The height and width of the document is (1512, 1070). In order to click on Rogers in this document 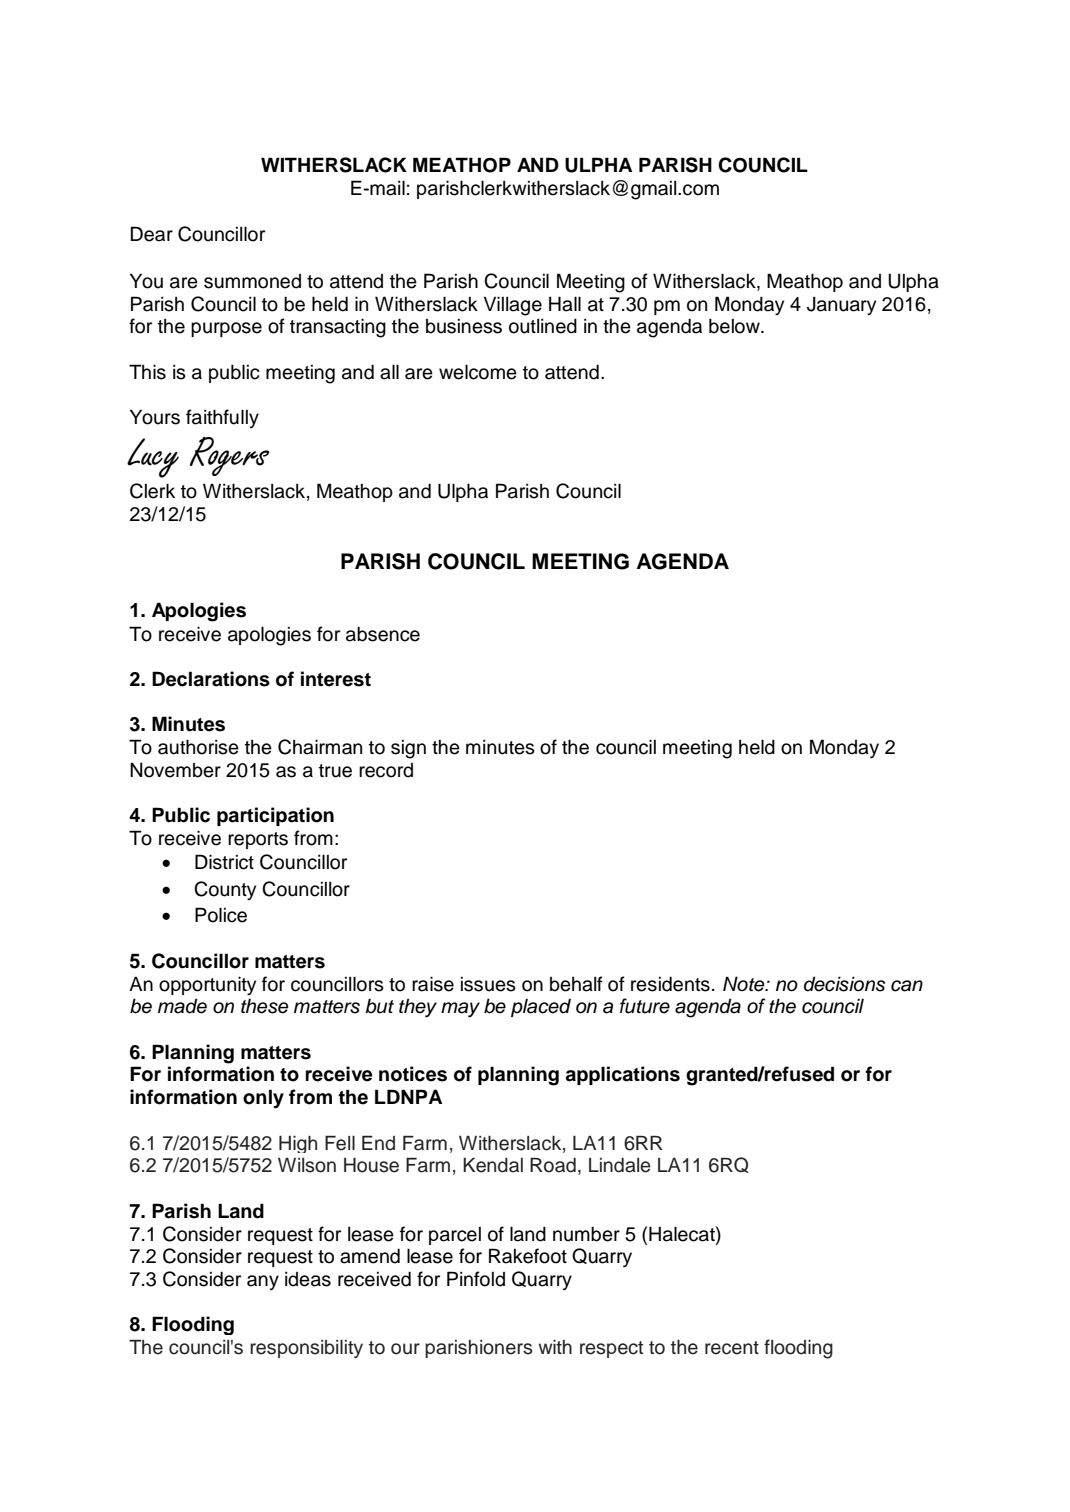, I will do `click(229, 456)`.
